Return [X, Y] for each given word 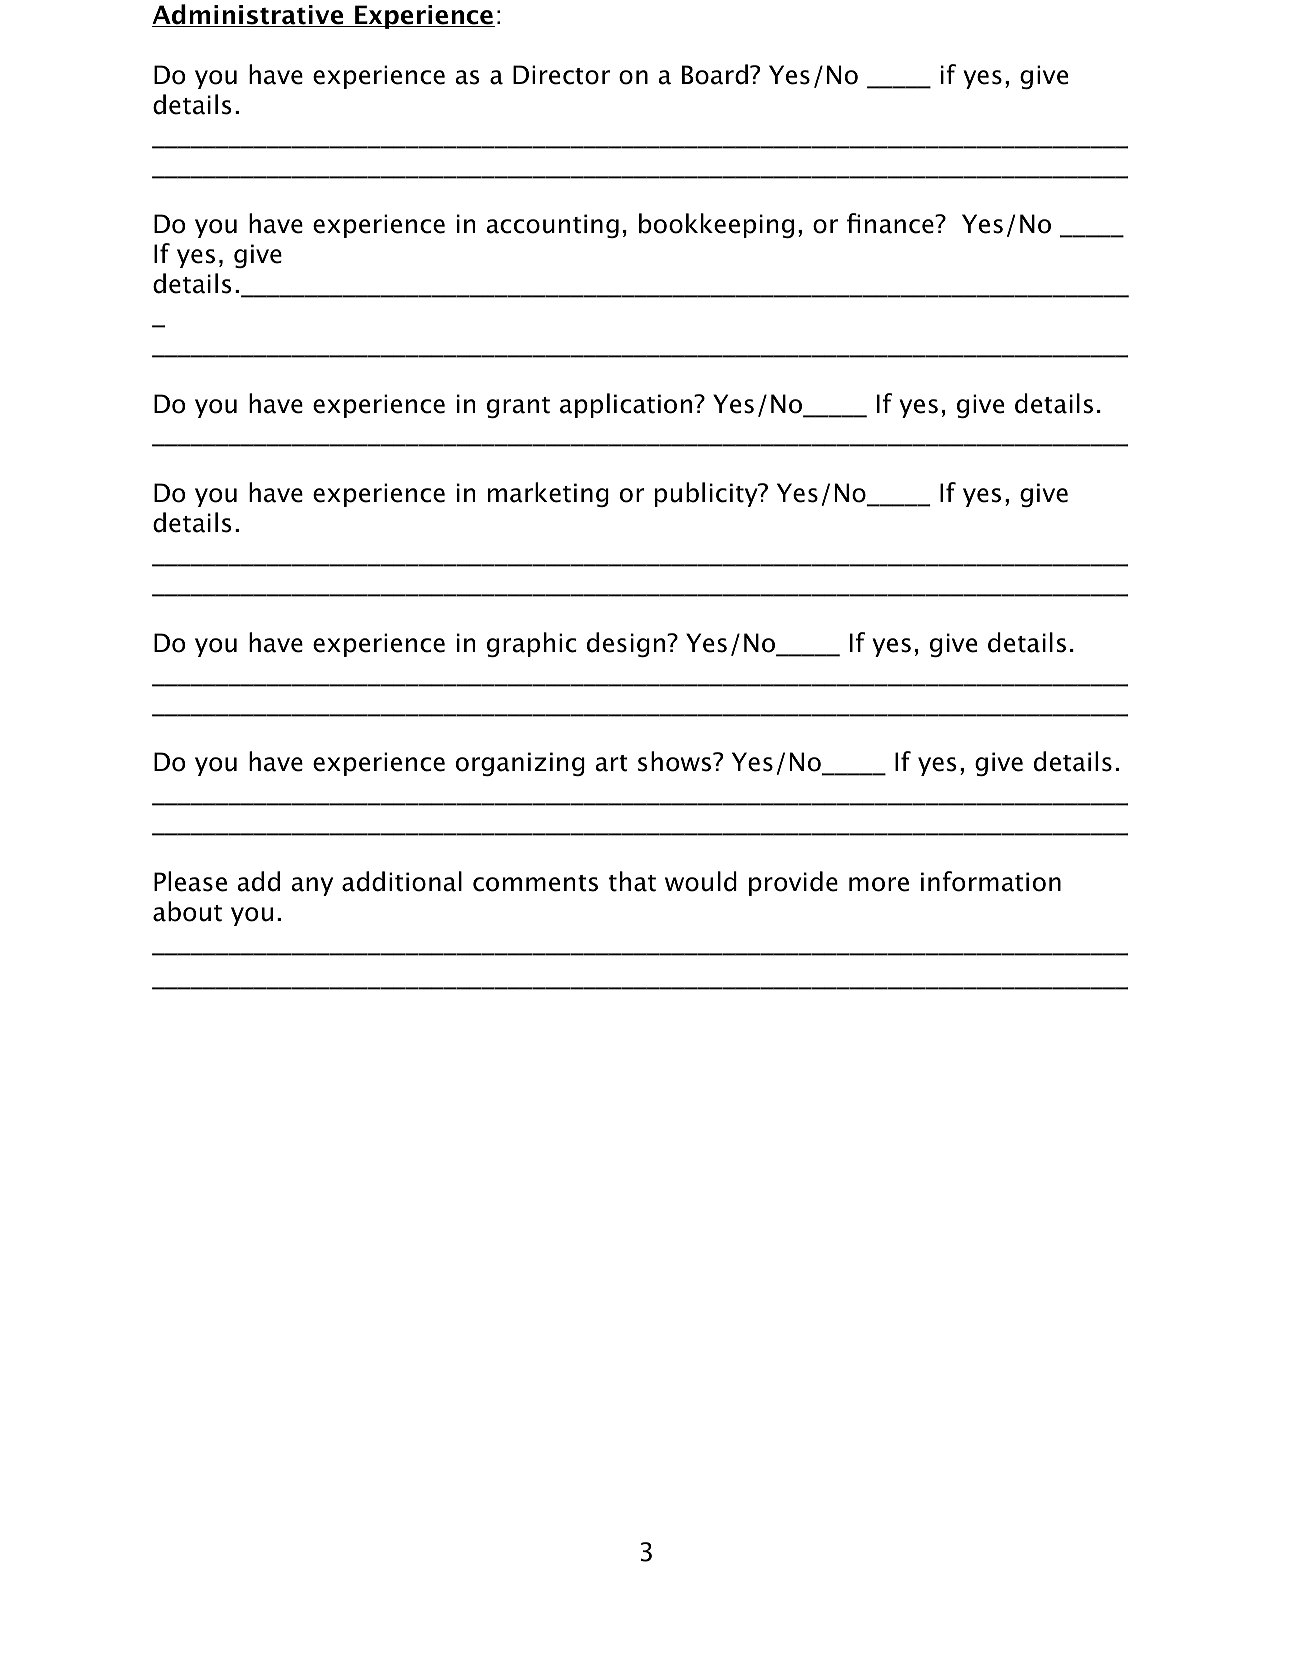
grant [518, 407]
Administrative [249, 15]
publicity [707, 494]
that [632, 881]
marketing [548, 494]
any [312, 886]
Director [561, 75]
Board [715, 74]
